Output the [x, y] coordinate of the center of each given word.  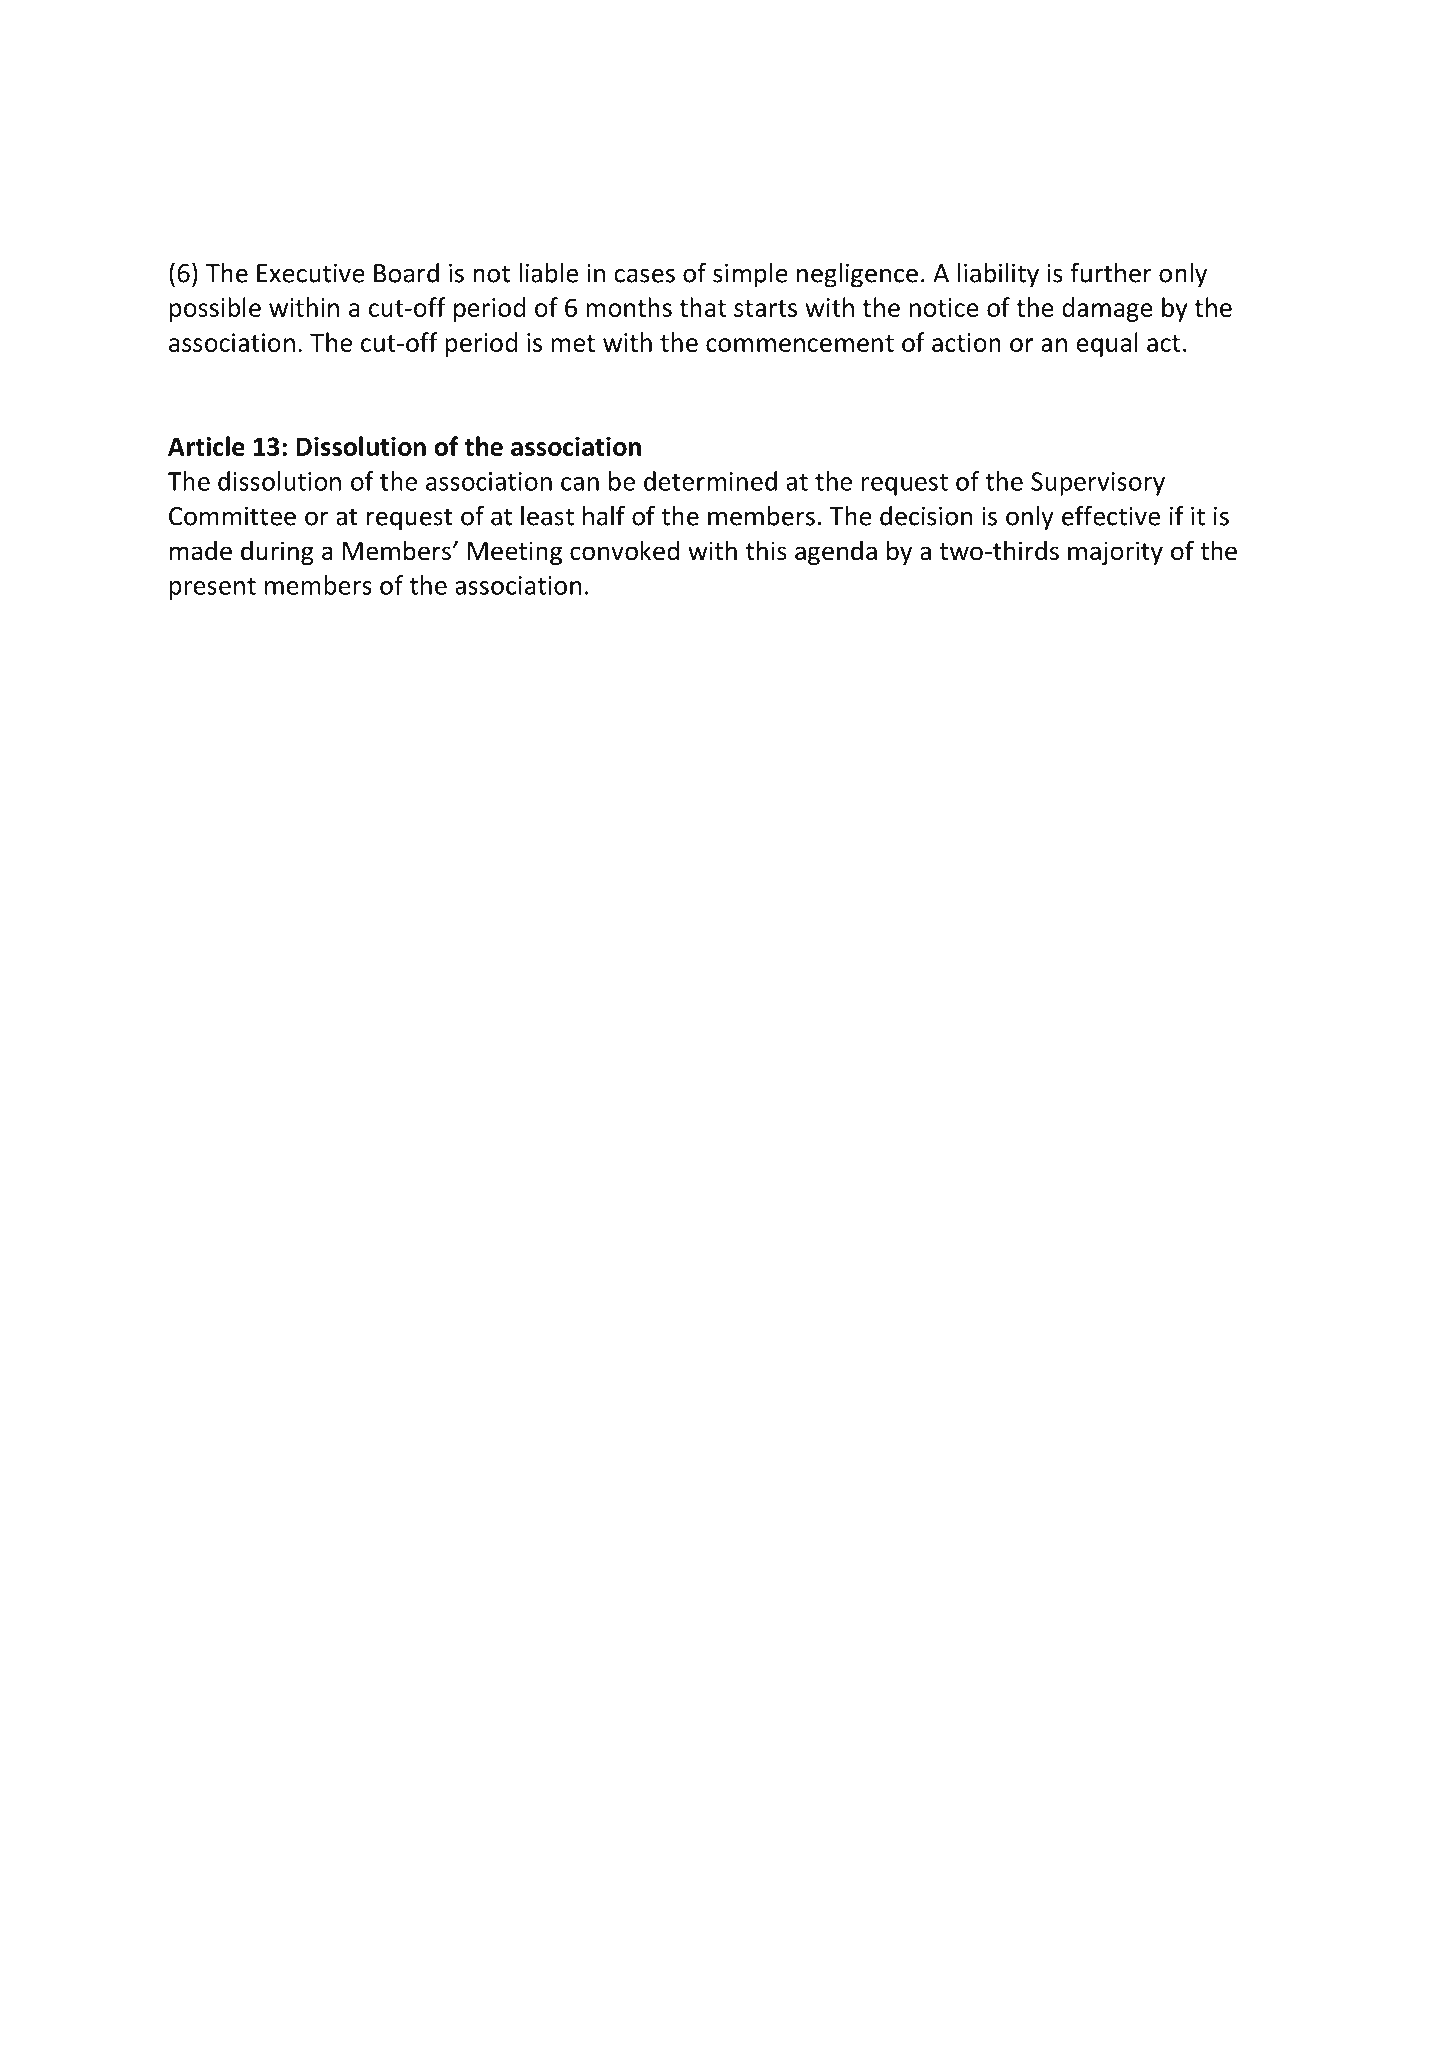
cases [644, 275]
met [573, 343]
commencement [800, 343]
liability [998, 275]
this [766, 550]
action [966, 342]
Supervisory [1098, 484]
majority [1115, 553]
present [213, 589]
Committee [232, 516]
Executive [311, 273]
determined [710, 481]
